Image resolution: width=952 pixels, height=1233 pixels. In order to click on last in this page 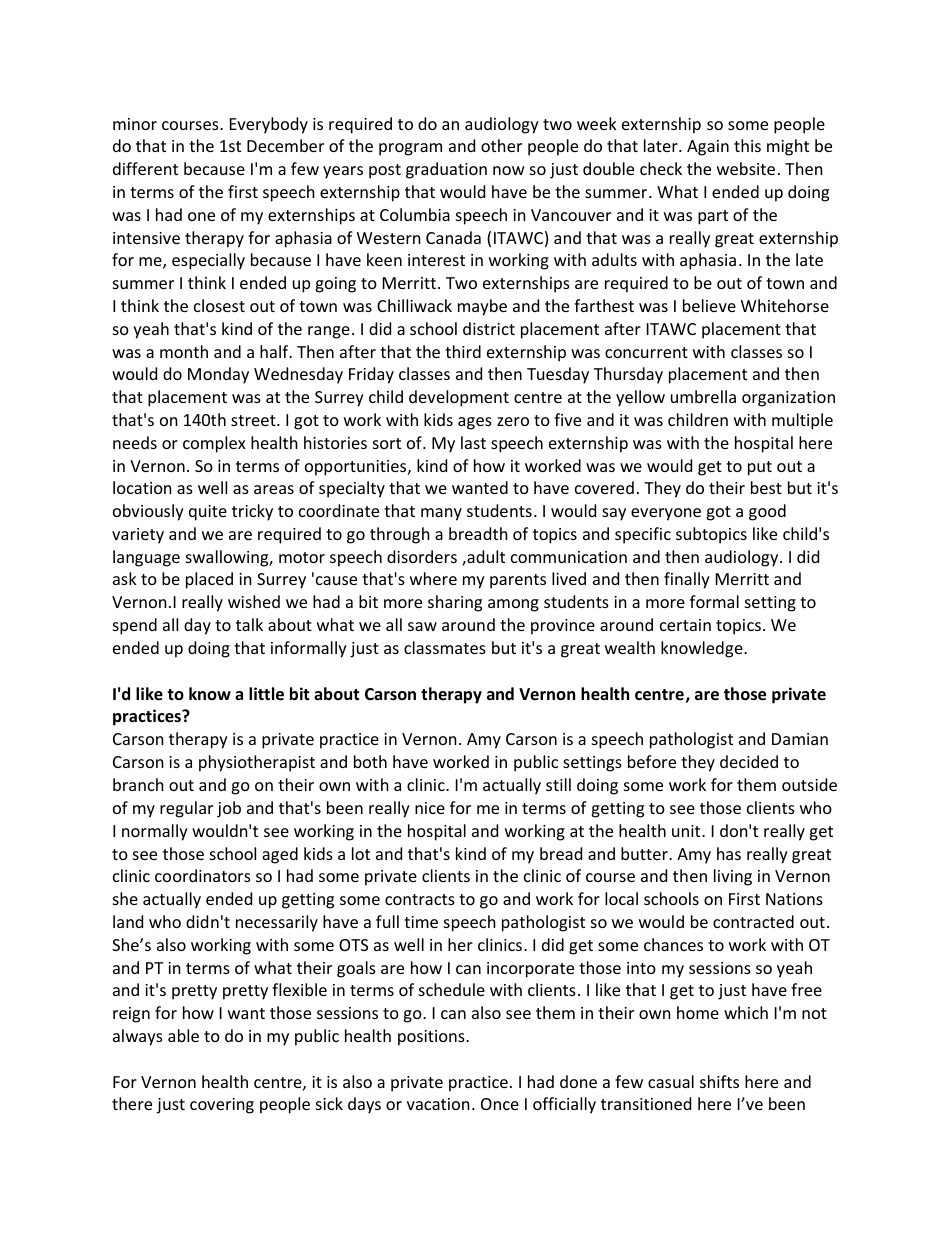, I will do `click(473, 442)`.
